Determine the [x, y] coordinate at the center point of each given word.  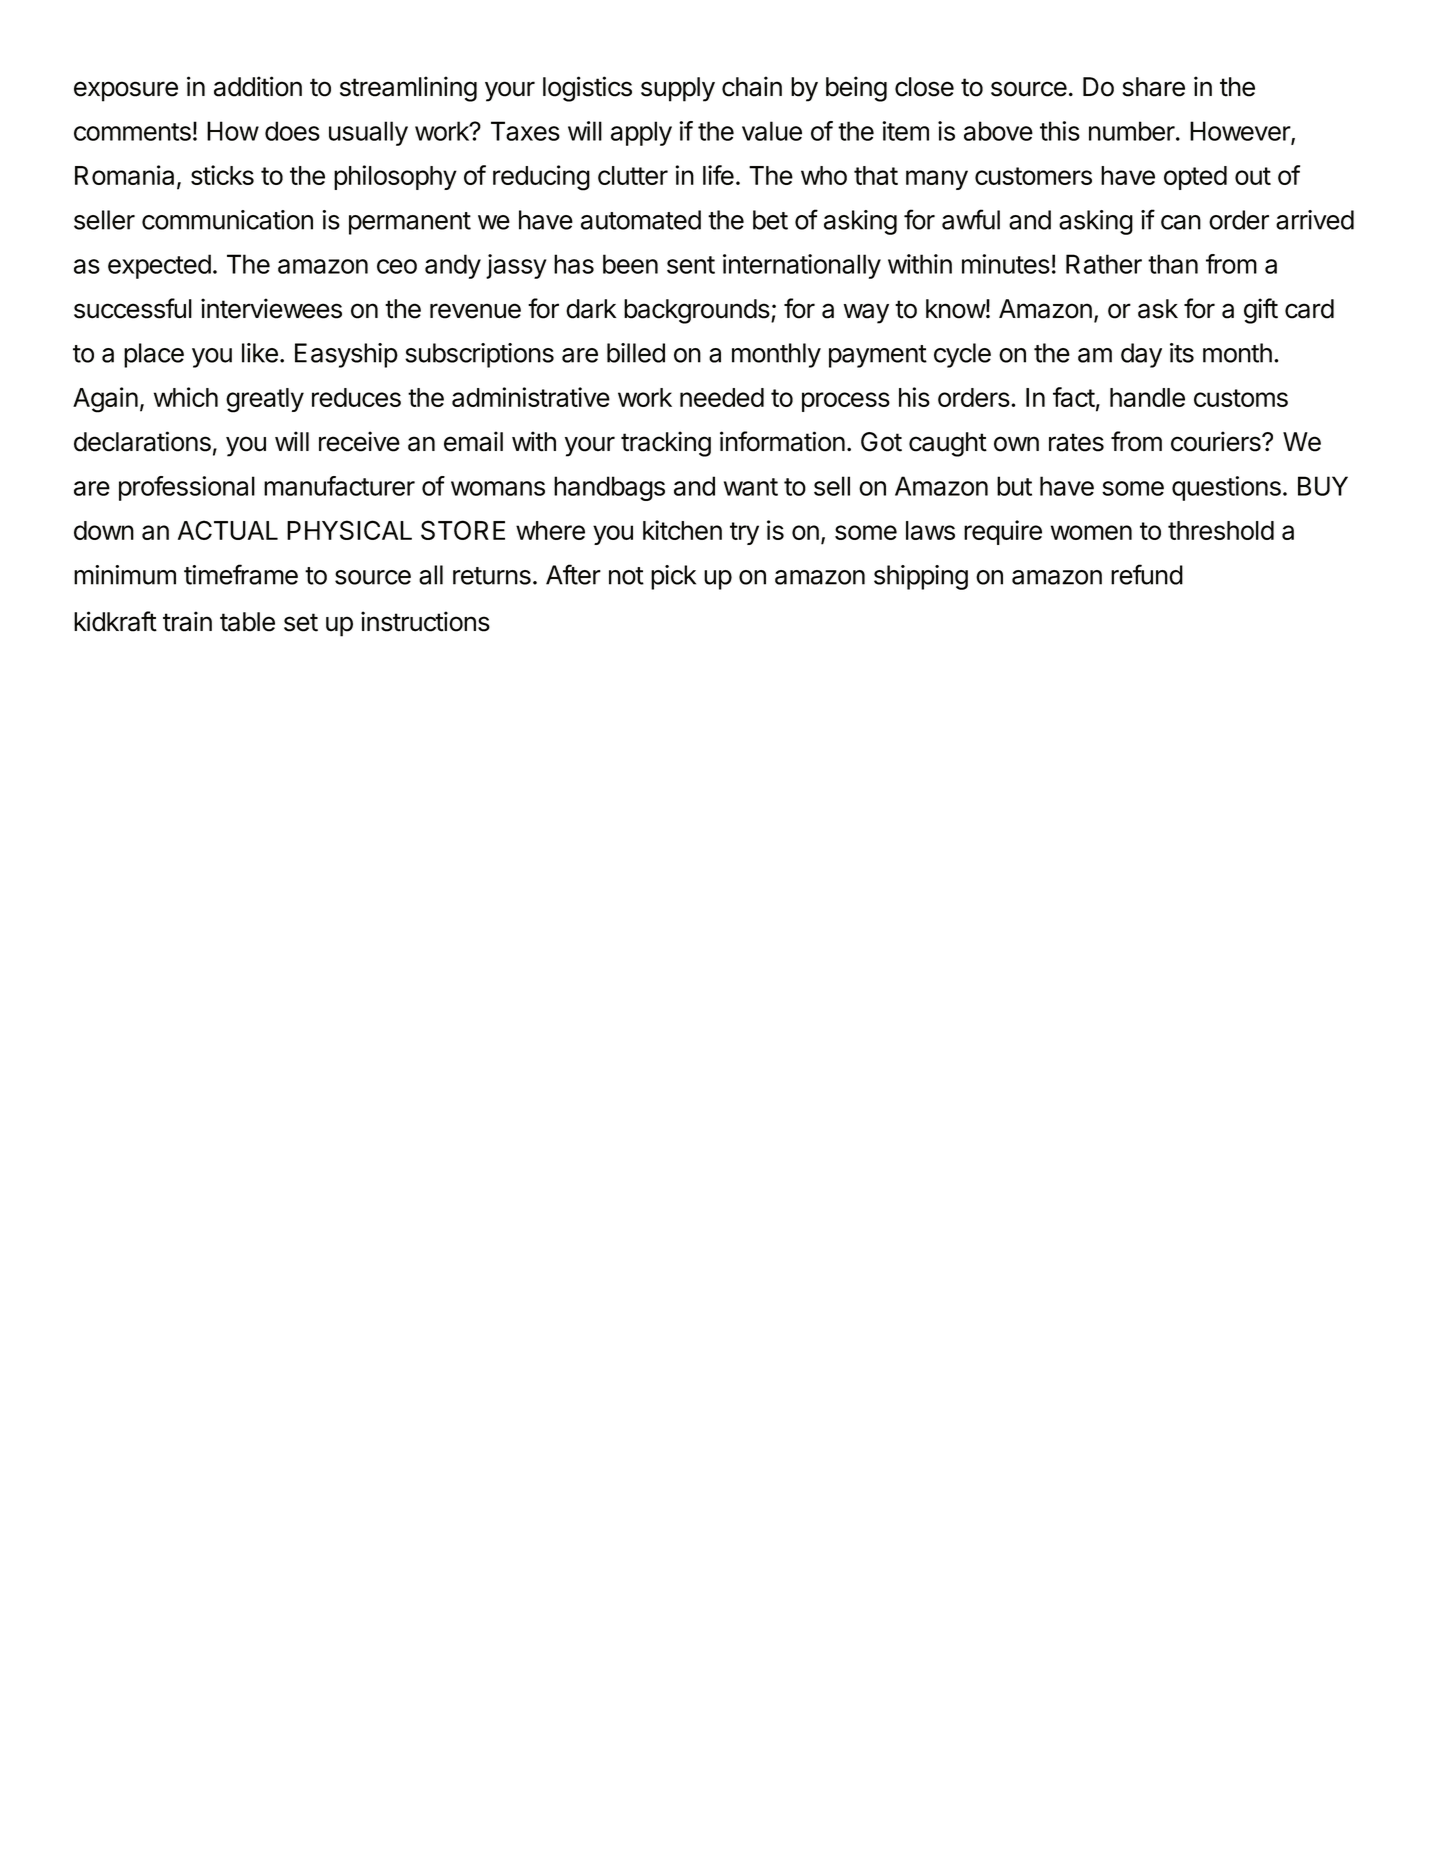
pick [673, 577]
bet [770, 220]
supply [678, 89]
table [247, 622]
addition [258, 86]
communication [227, 220]
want [751, 487]
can [1181, 222]
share [1153, 87]
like [260, 353]
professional [187, 488]
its [1182, 353]
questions [1226, 488]
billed [636, 353]
